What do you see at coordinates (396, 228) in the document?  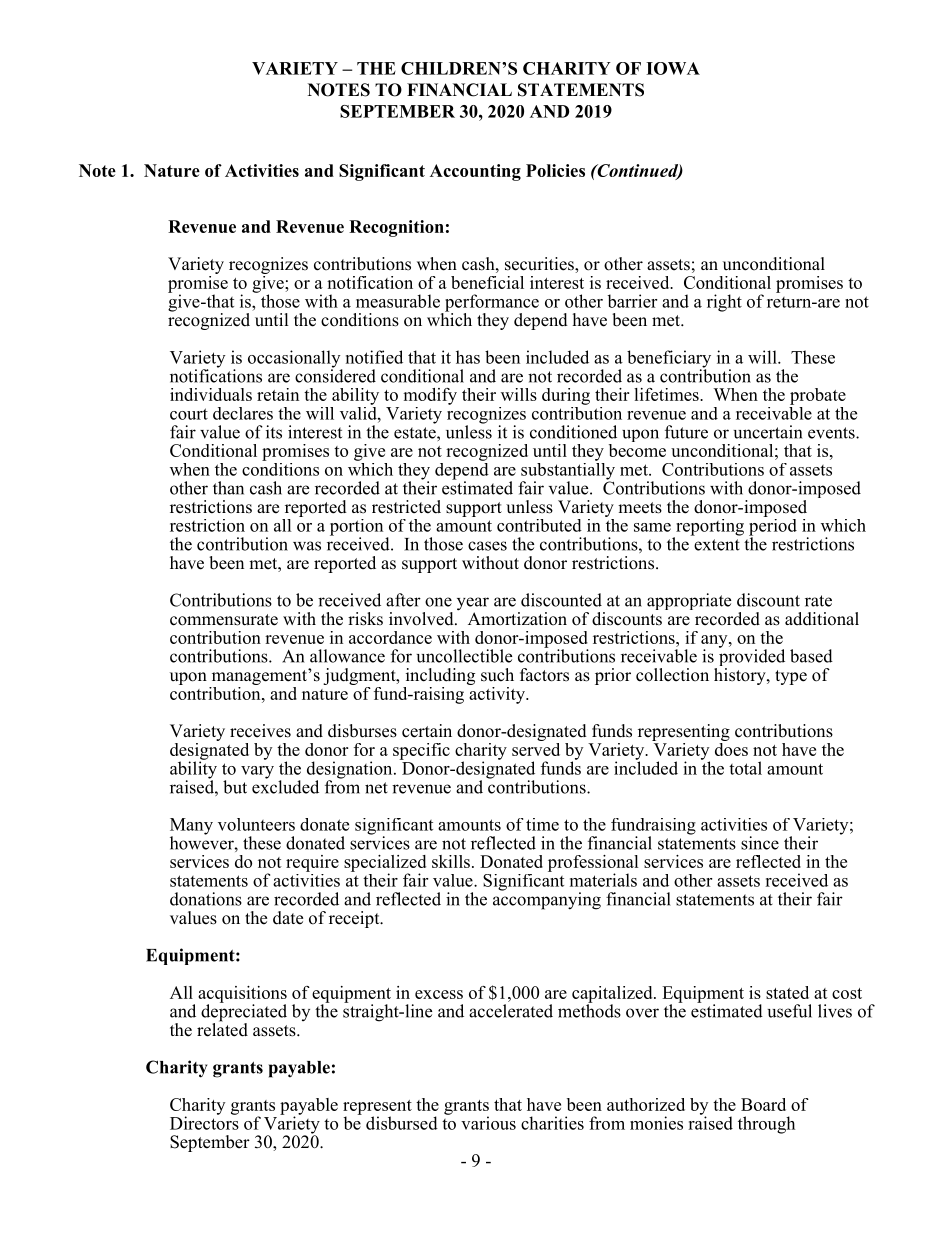 I see `Recognition` at bounding box center [396, 228].
